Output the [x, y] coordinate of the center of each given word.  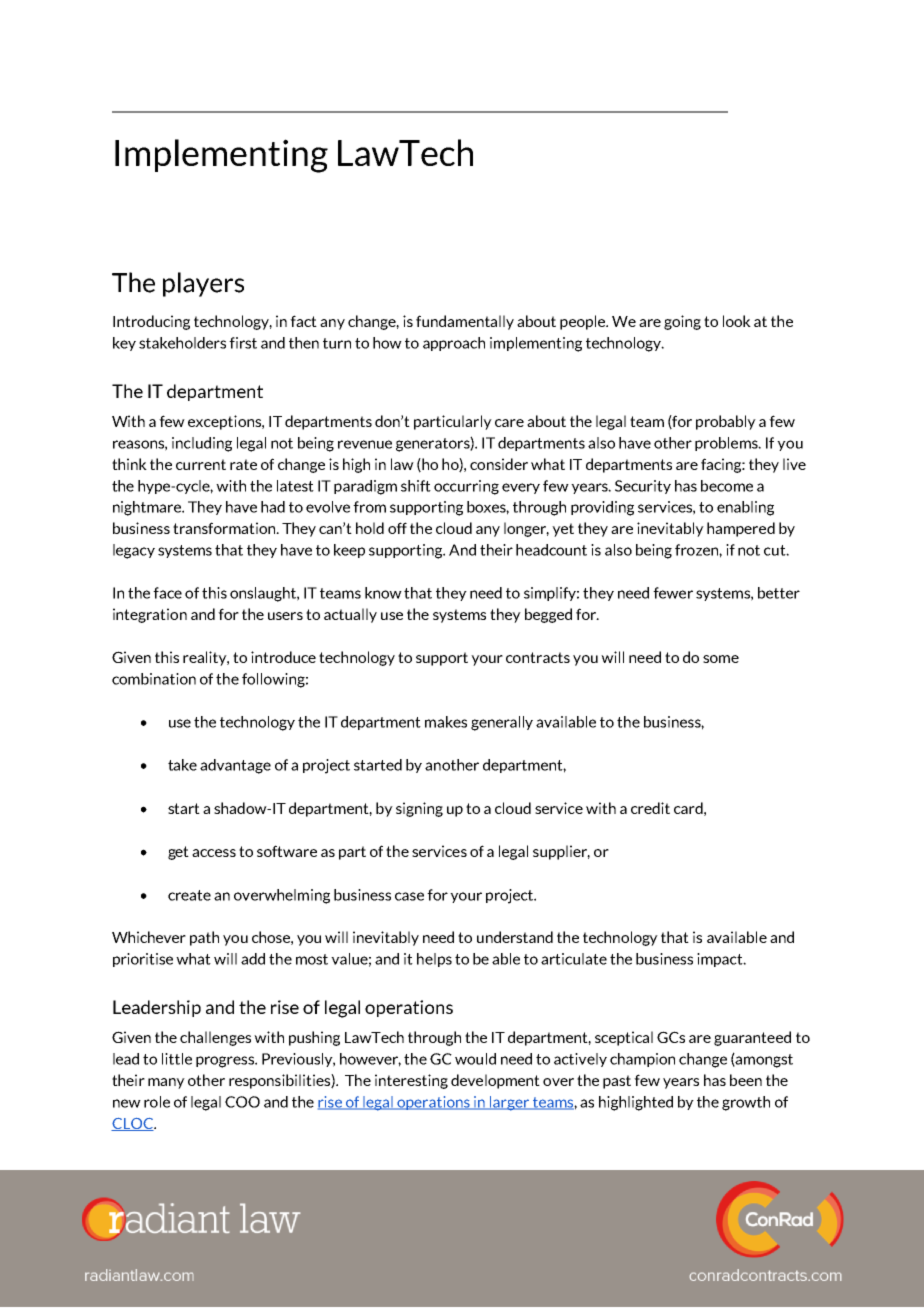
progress [226, 1062]
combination [154, 679]
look [737, 321]
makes [446, 722]
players [203, 284]
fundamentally [465, 322]
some [721, 659]
